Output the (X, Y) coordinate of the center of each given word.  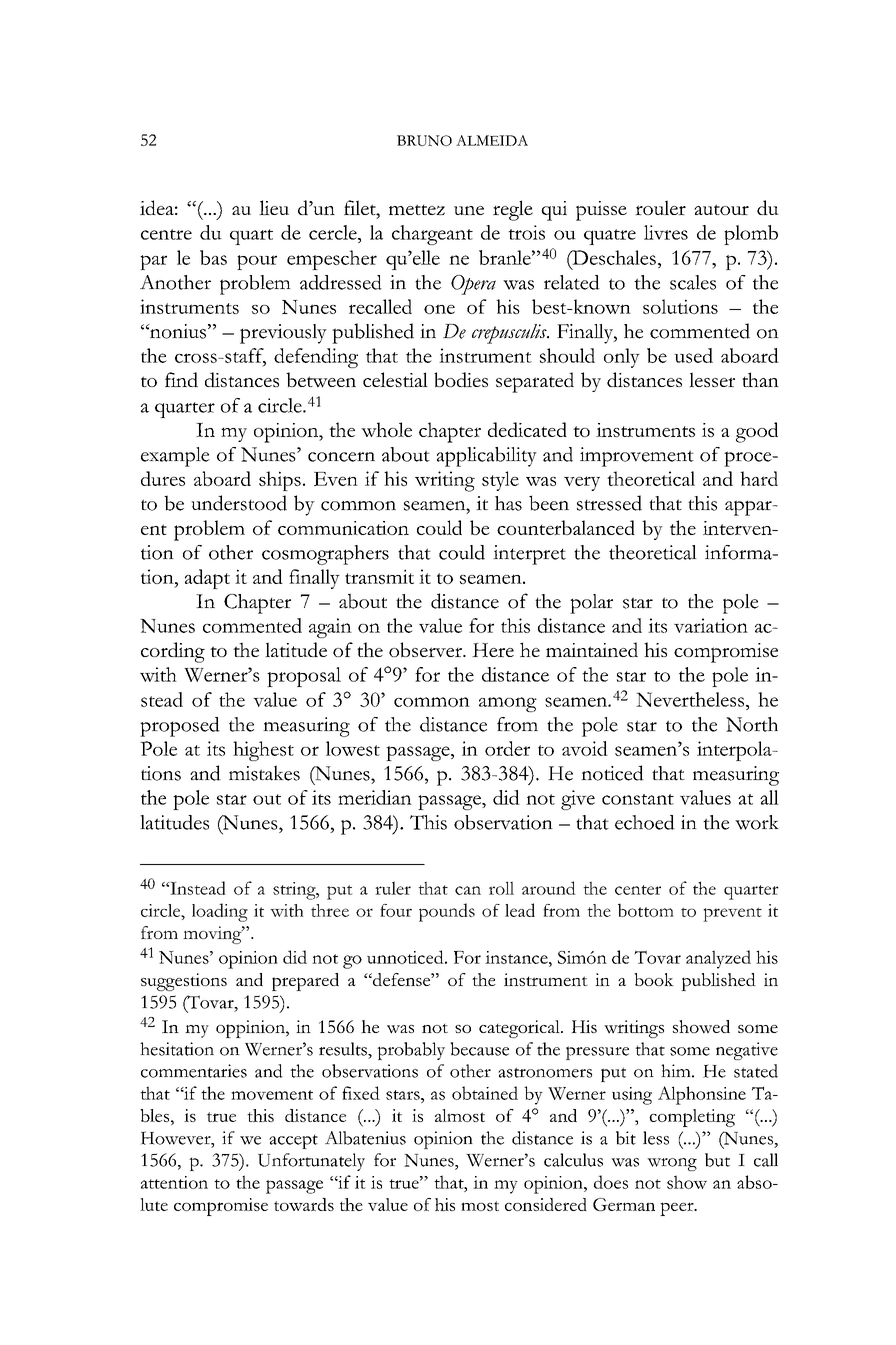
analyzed (718, 959)
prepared (305, 982)
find (181, 380)
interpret (529, 555)
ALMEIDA (492, 140)
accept (293, 1142)
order (507, 748)
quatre (610, 237)
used (693, 355)
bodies (461, 380)
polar (591, 604)
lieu (274, 207)
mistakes (264, 773)
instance (517, 957)
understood (239, 503)
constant (638, 799)
